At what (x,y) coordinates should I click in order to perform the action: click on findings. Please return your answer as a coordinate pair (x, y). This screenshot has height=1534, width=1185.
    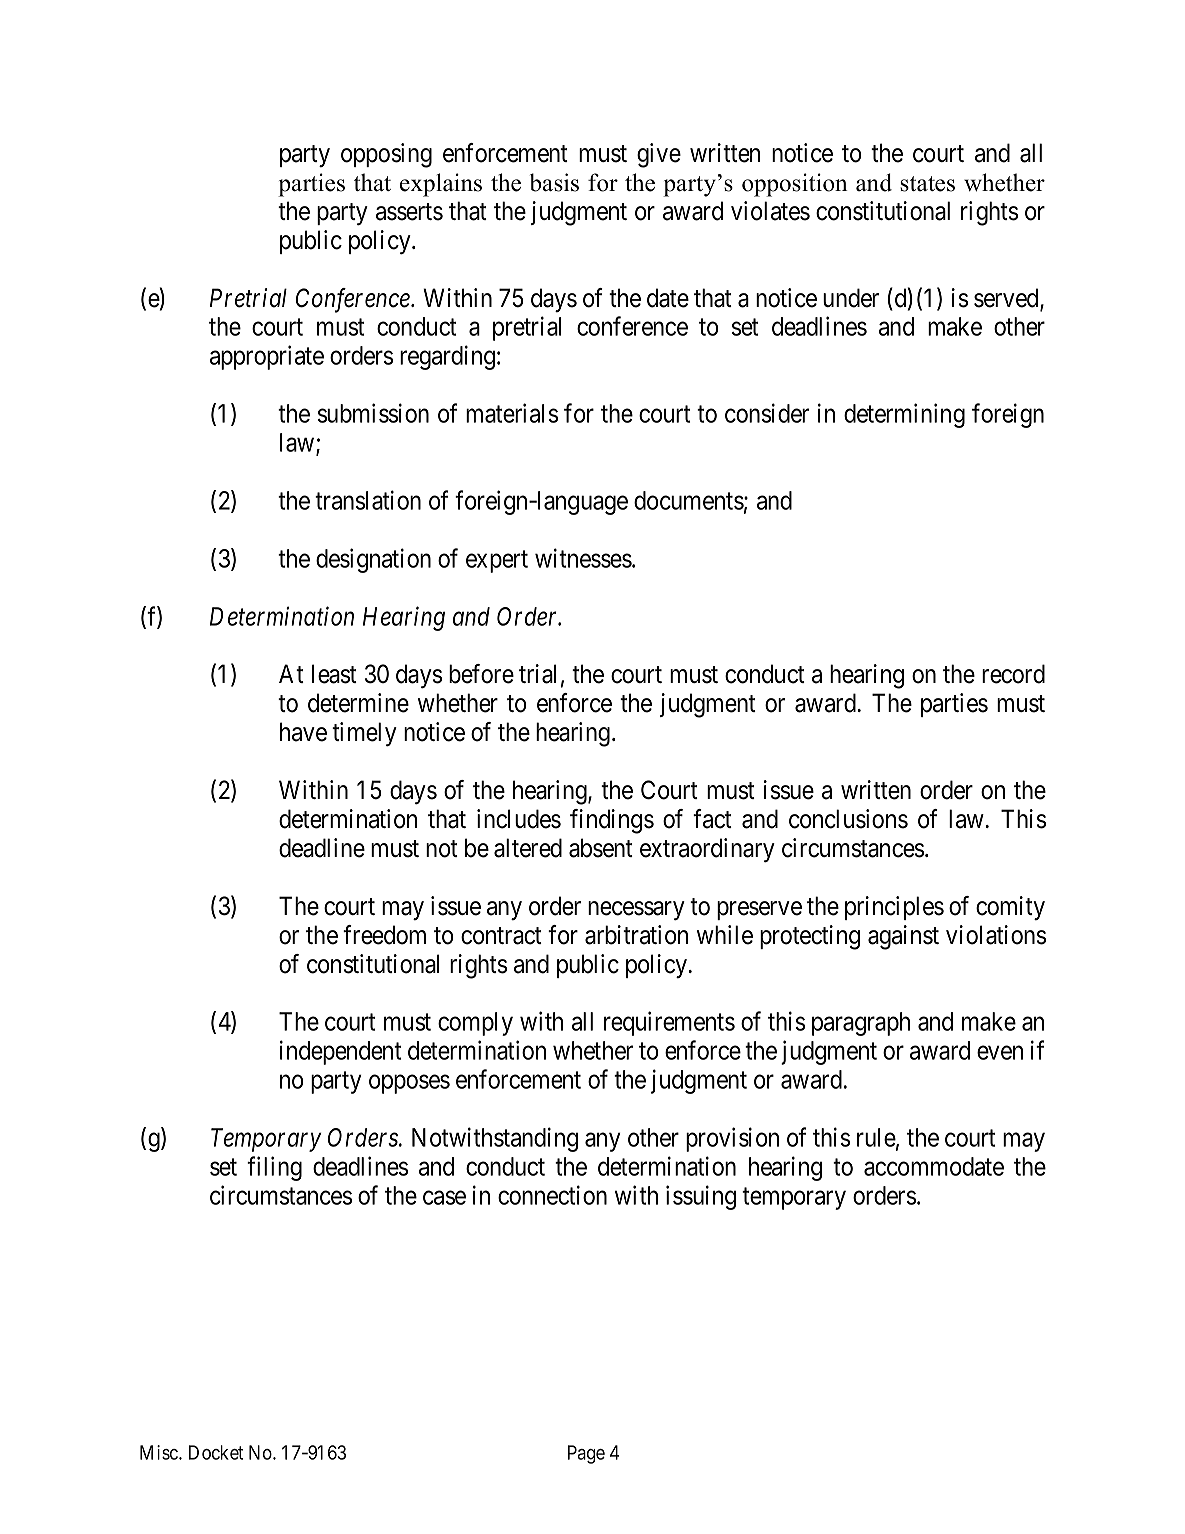
    Looking at the image, I should click on (612, 821).
